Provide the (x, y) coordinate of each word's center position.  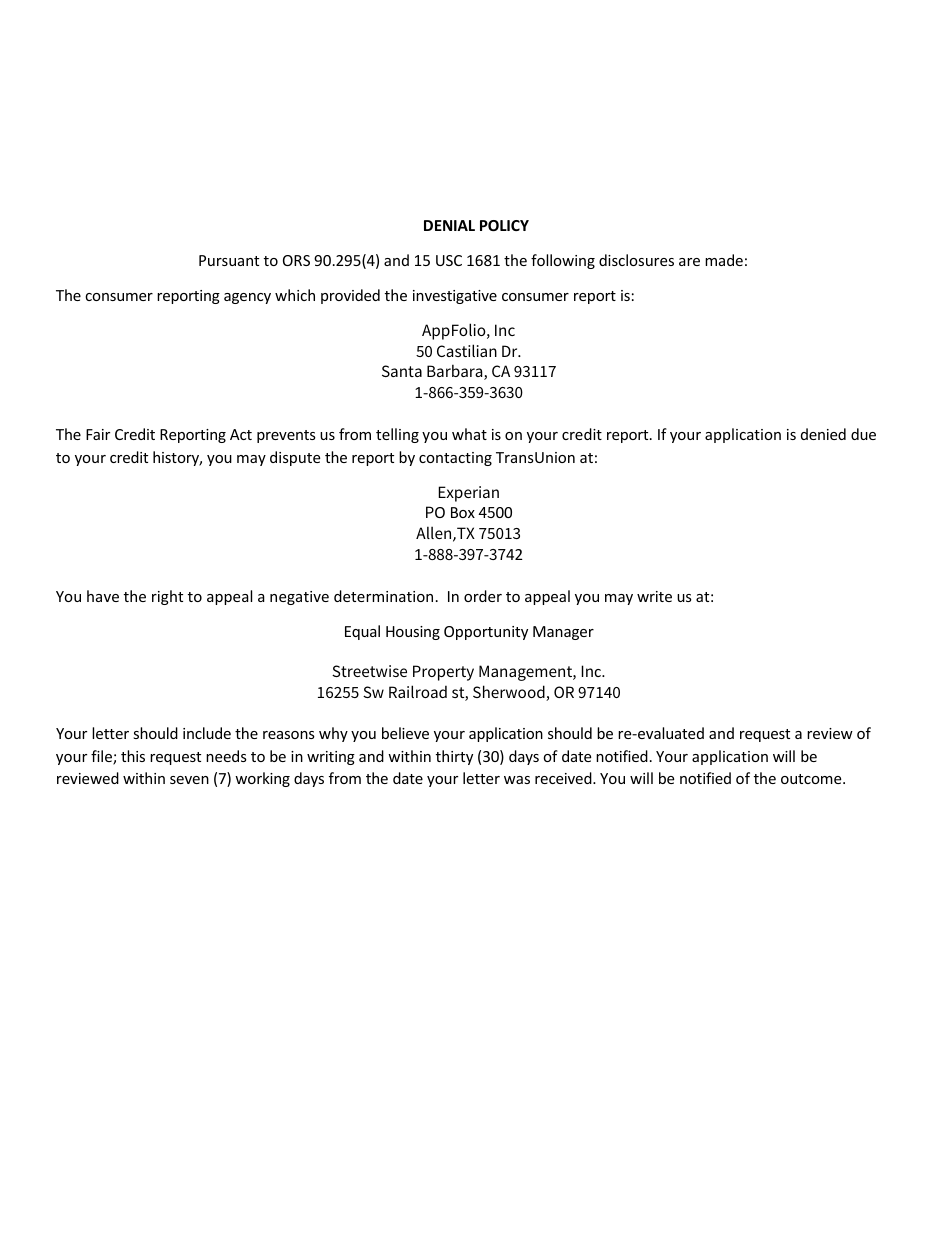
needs (226, 756)
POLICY (504, 225)
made (724, 260)
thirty (454, 757)
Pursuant (229, 260)
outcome (812, 779)
